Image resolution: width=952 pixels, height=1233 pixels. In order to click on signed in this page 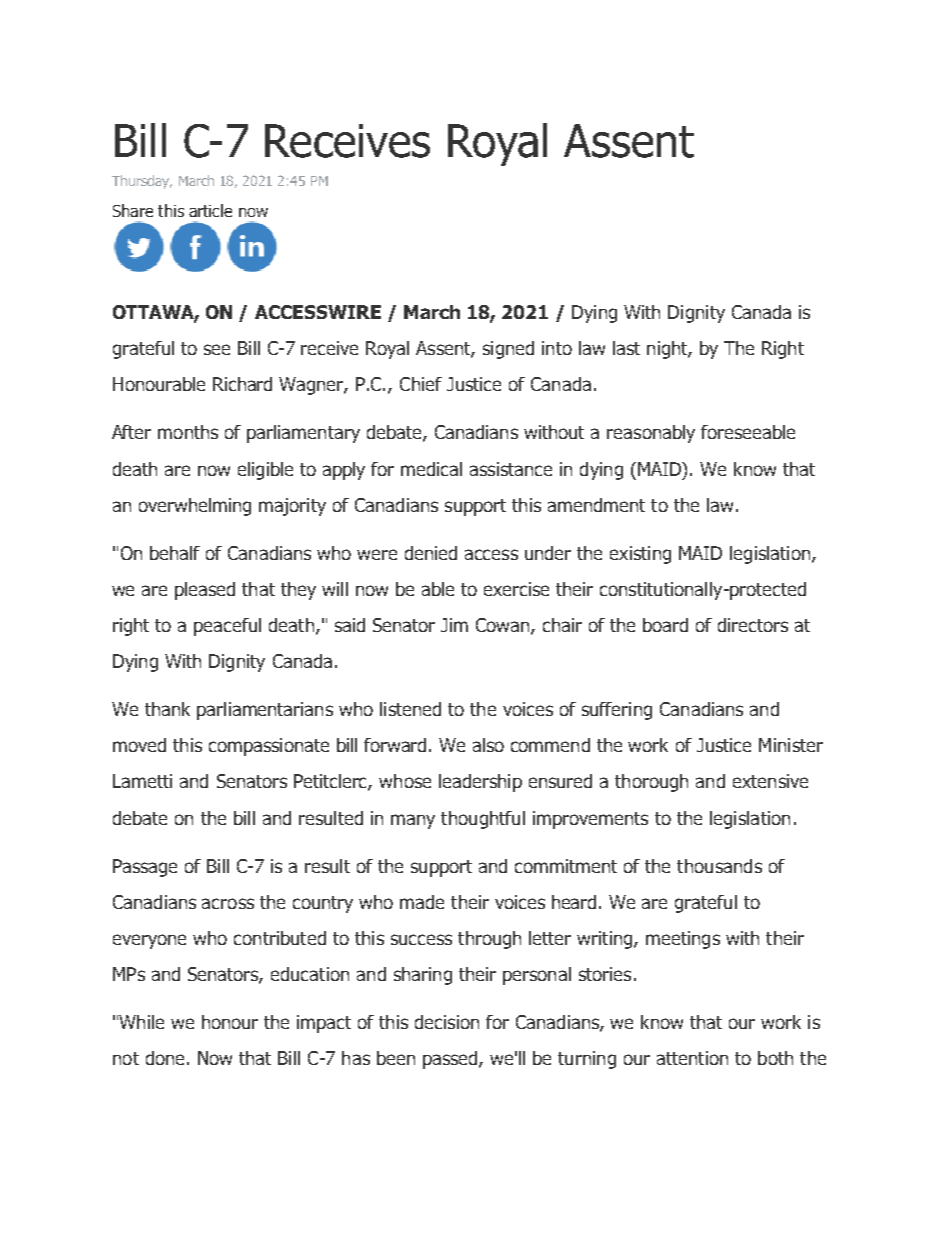, I will do `click(508, 350)`.
